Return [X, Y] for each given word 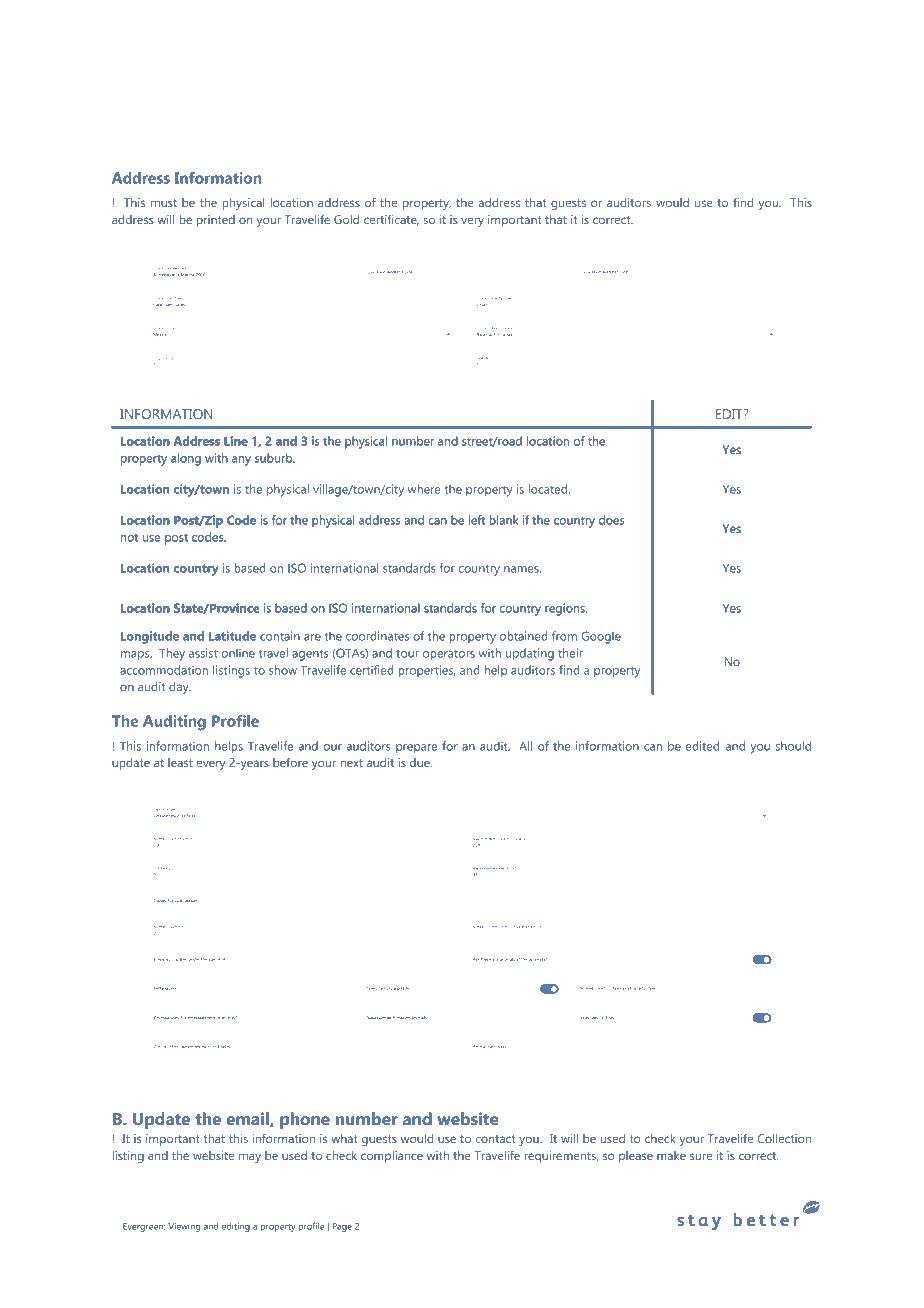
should [793, 746]
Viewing [184, 1227]
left [477, 520]
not [129, 538]
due [421, 762]
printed [216, 221]
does [611, 520]
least [180, 762]
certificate [391, 220]
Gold [346, 219]
